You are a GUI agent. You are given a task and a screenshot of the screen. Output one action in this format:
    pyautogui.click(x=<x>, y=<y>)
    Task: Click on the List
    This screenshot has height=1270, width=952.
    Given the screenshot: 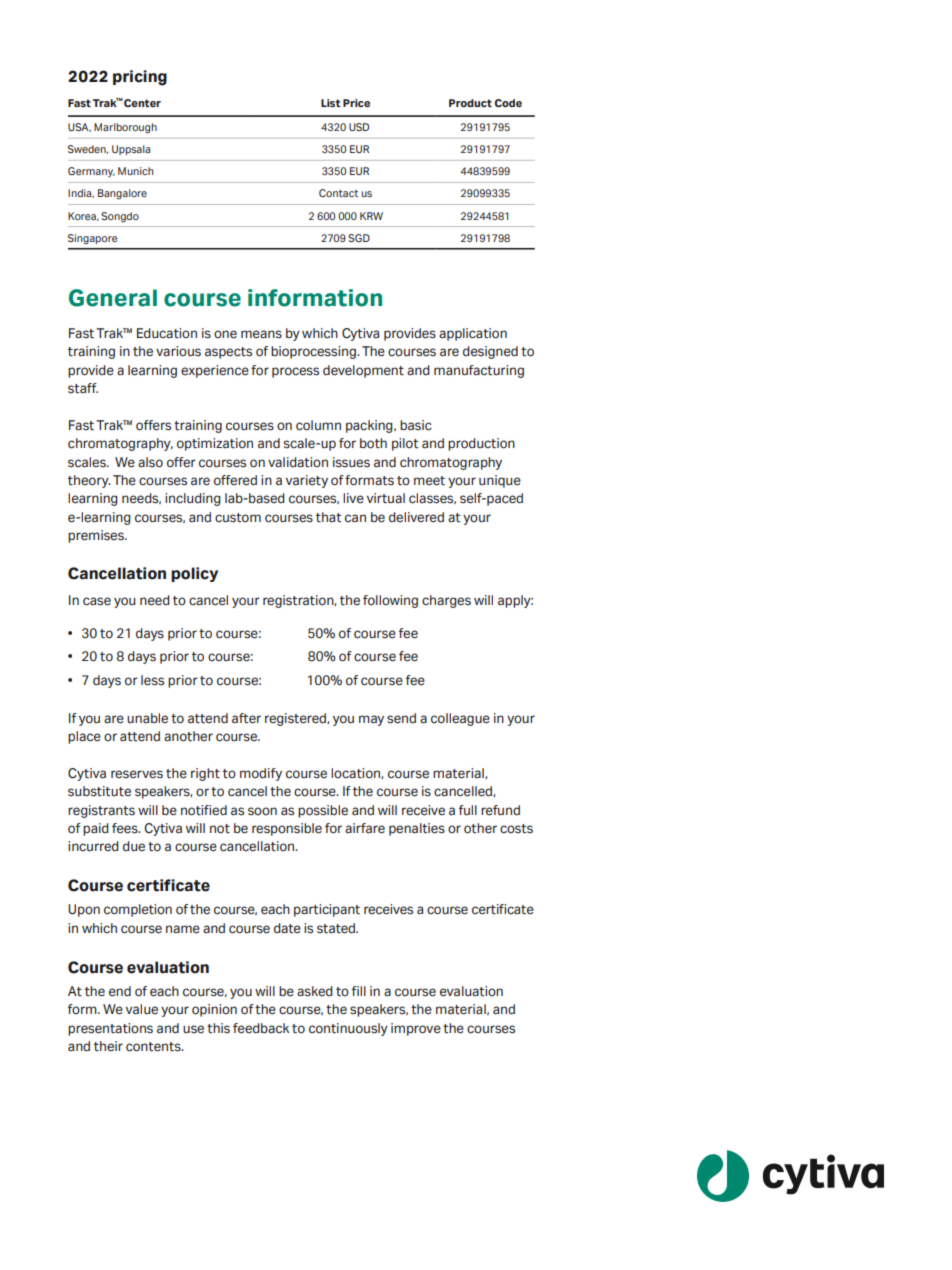 What is the action you would take?
    pyautogui.click(x=331, y=103)
